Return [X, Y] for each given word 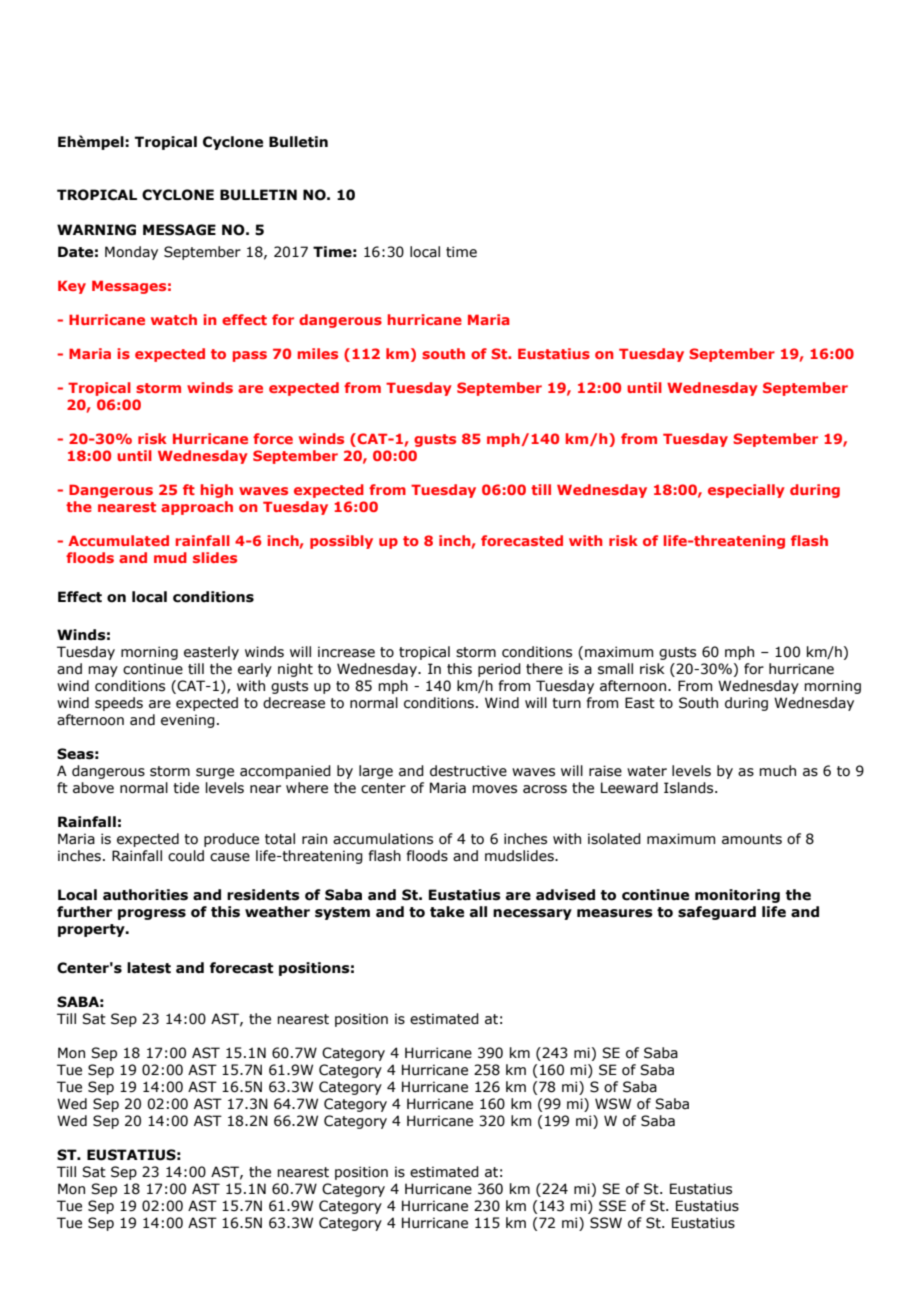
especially [746, 491]
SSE [612, 1206]
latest [149, 968]
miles [318, 353]
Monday [131, 253]
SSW [606, 1223]
